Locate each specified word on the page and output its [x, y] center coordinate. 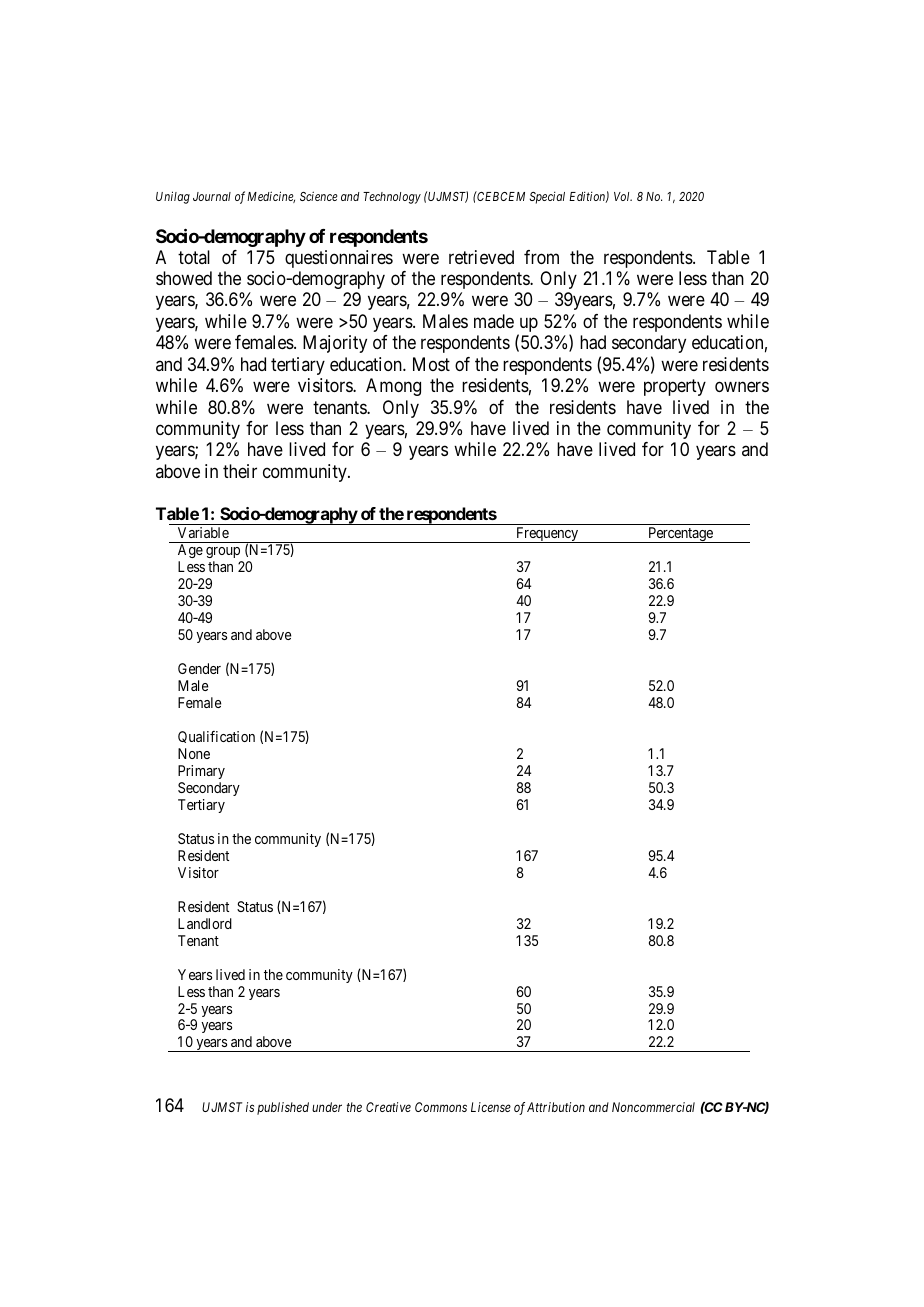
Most [431, 364]
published [283, 1108]
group [224, 554]
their [240, 471]
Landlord [205, 923]
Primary [201, 772]
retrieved [481, 257]
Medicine [271, 197]
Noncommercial [653, 1107]
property [675, 387]
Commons [441, 1107]
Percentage [680, 535]
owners [742, 387]
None [194, 753]
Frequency [547, 535]
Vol [623, 196]
